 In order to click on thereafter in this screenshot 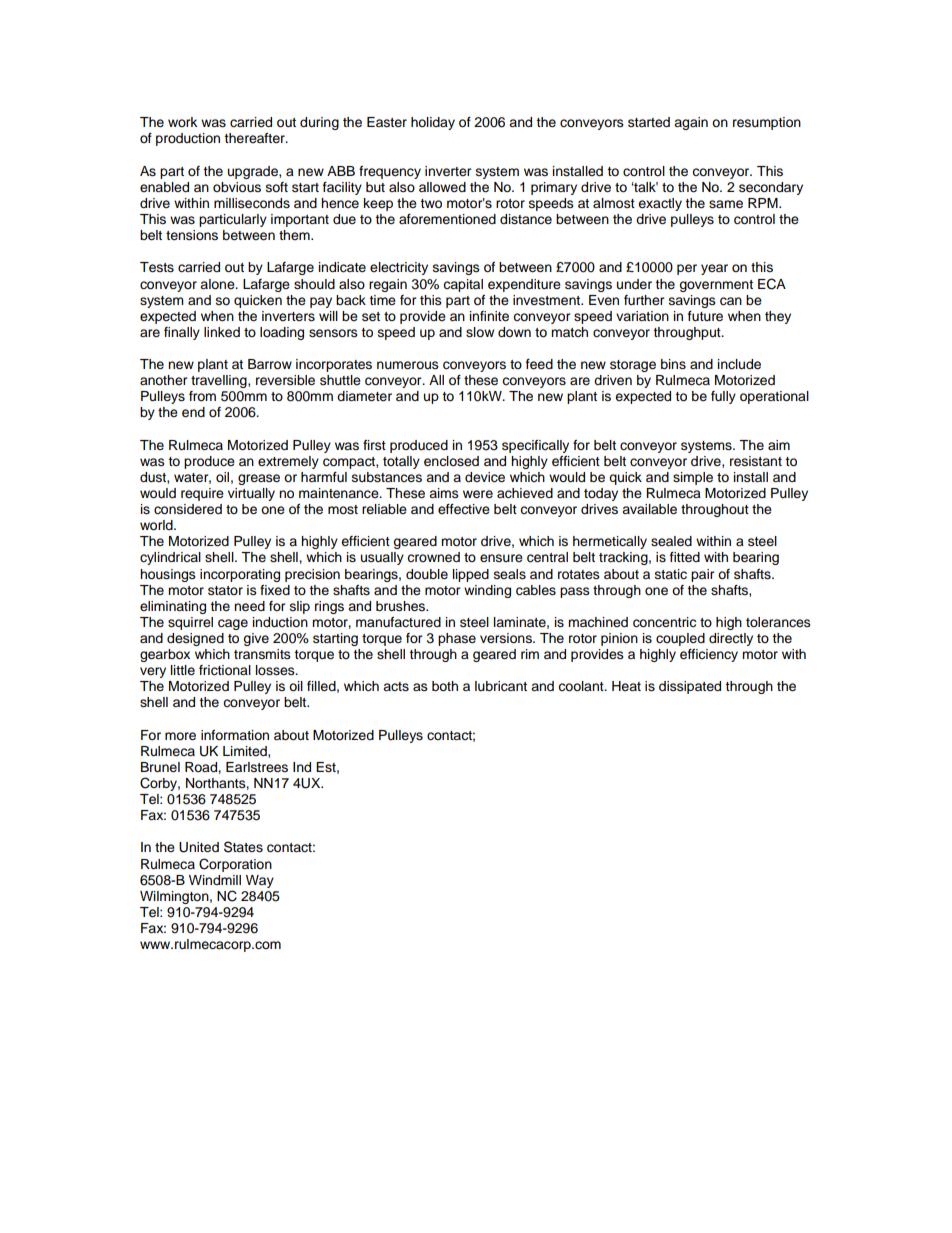, I will do `click(255, 138)`.
